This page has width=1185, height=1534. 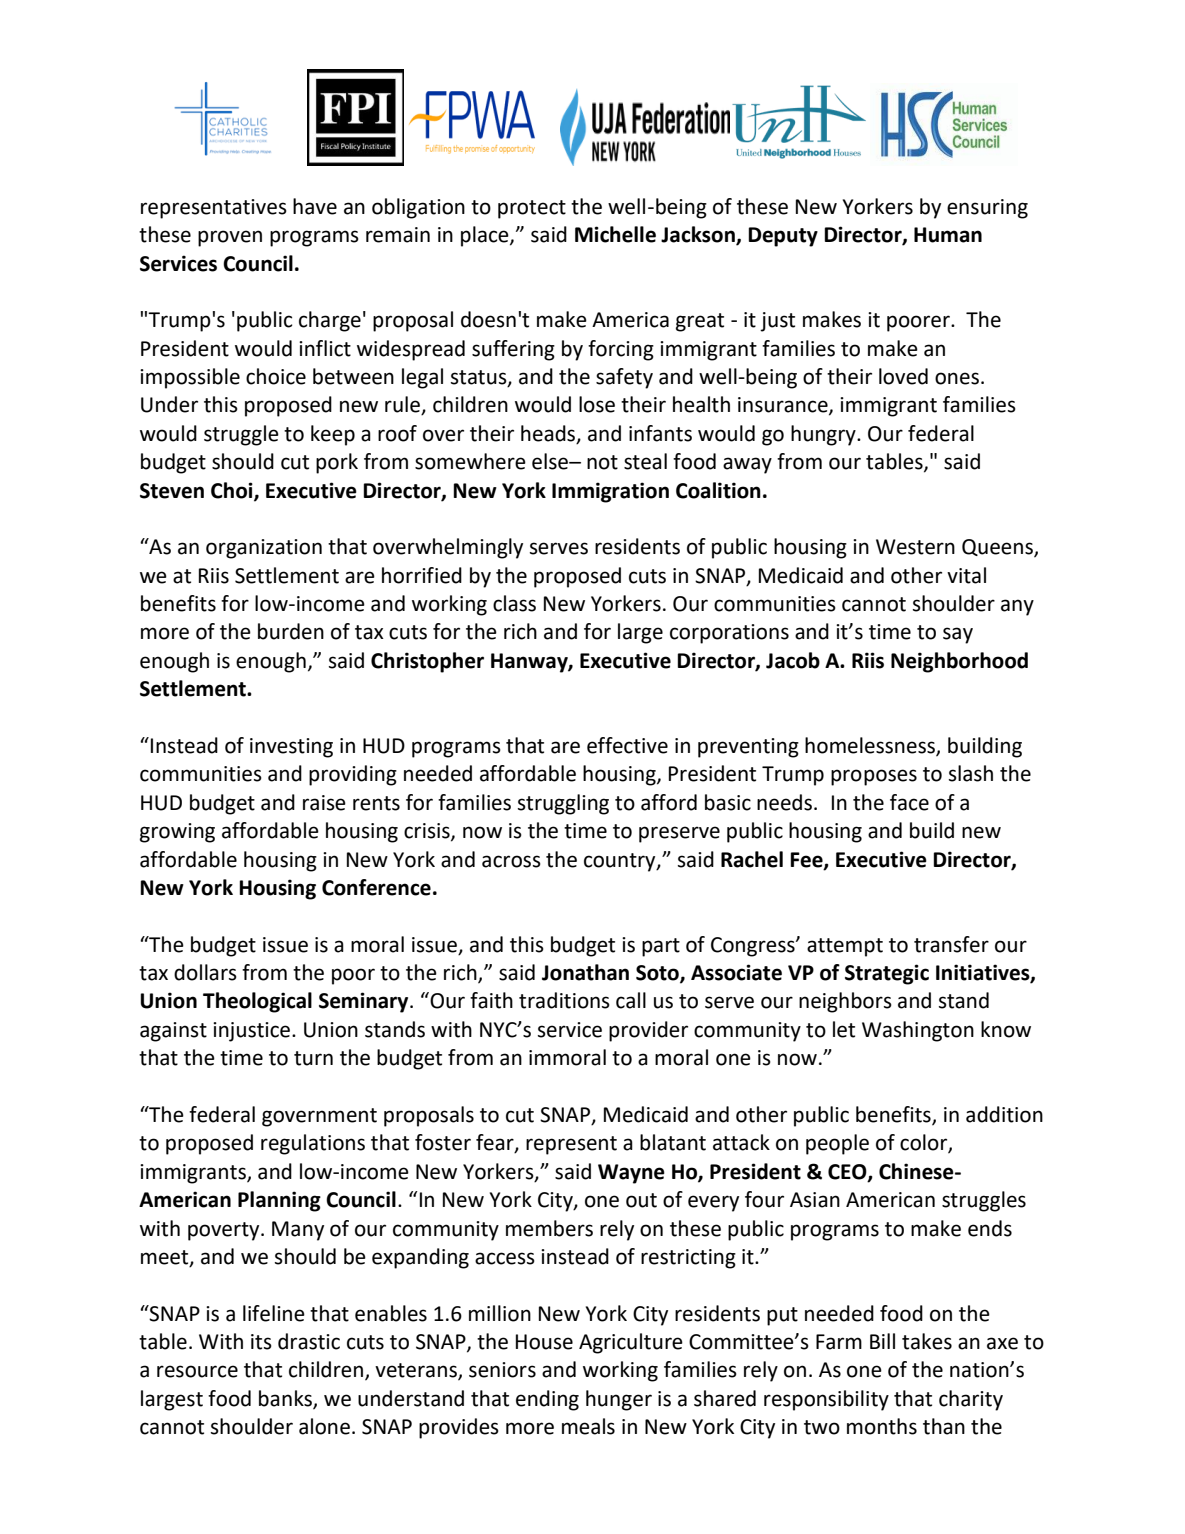 What do you see at coordinates (564, 1000) in the page?
I see `traditions` at bounding box center [564, 1000].
